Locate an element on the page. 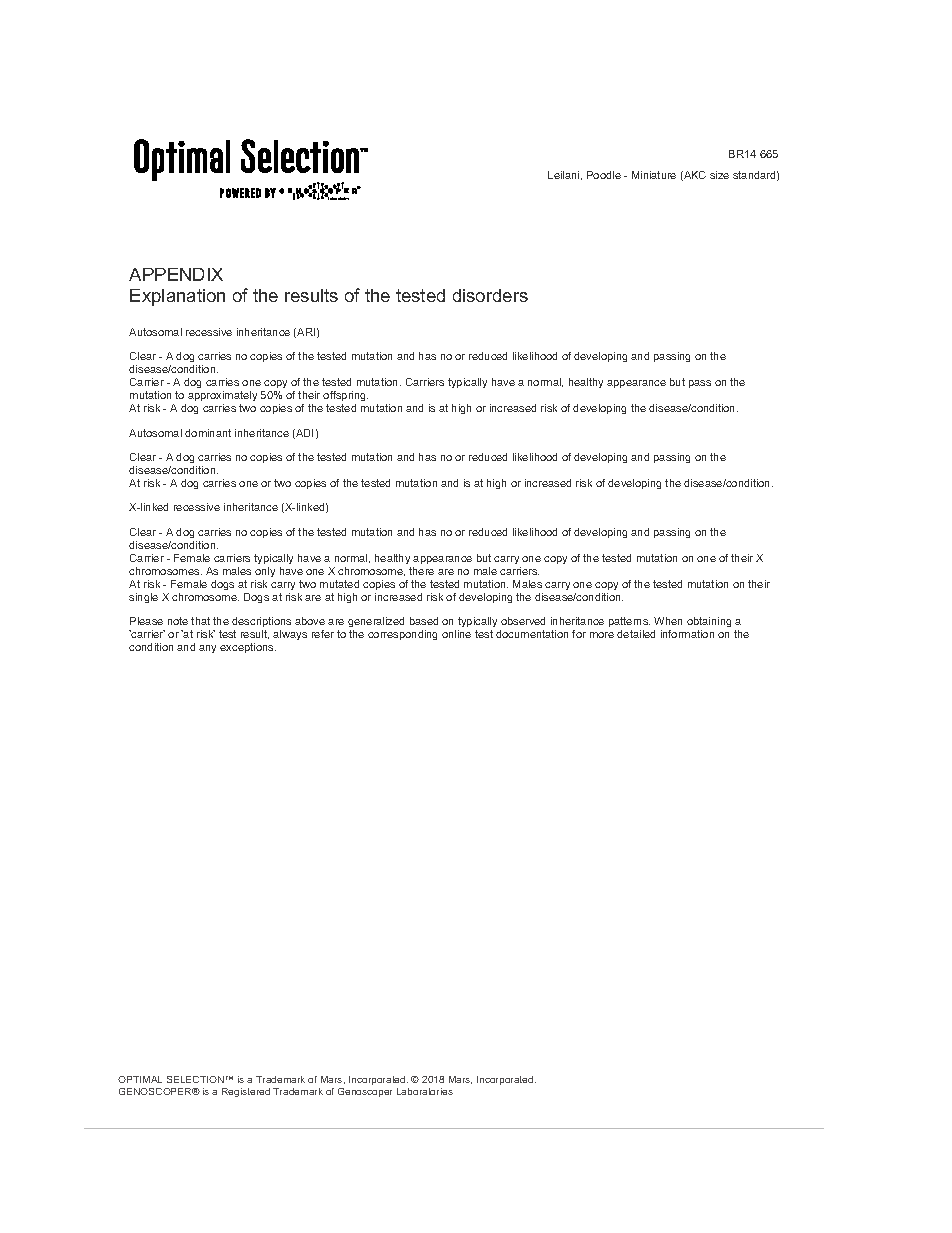 The height and width of the document is (1233, 952). SELECTION is located at coordinates (195, 1079).
